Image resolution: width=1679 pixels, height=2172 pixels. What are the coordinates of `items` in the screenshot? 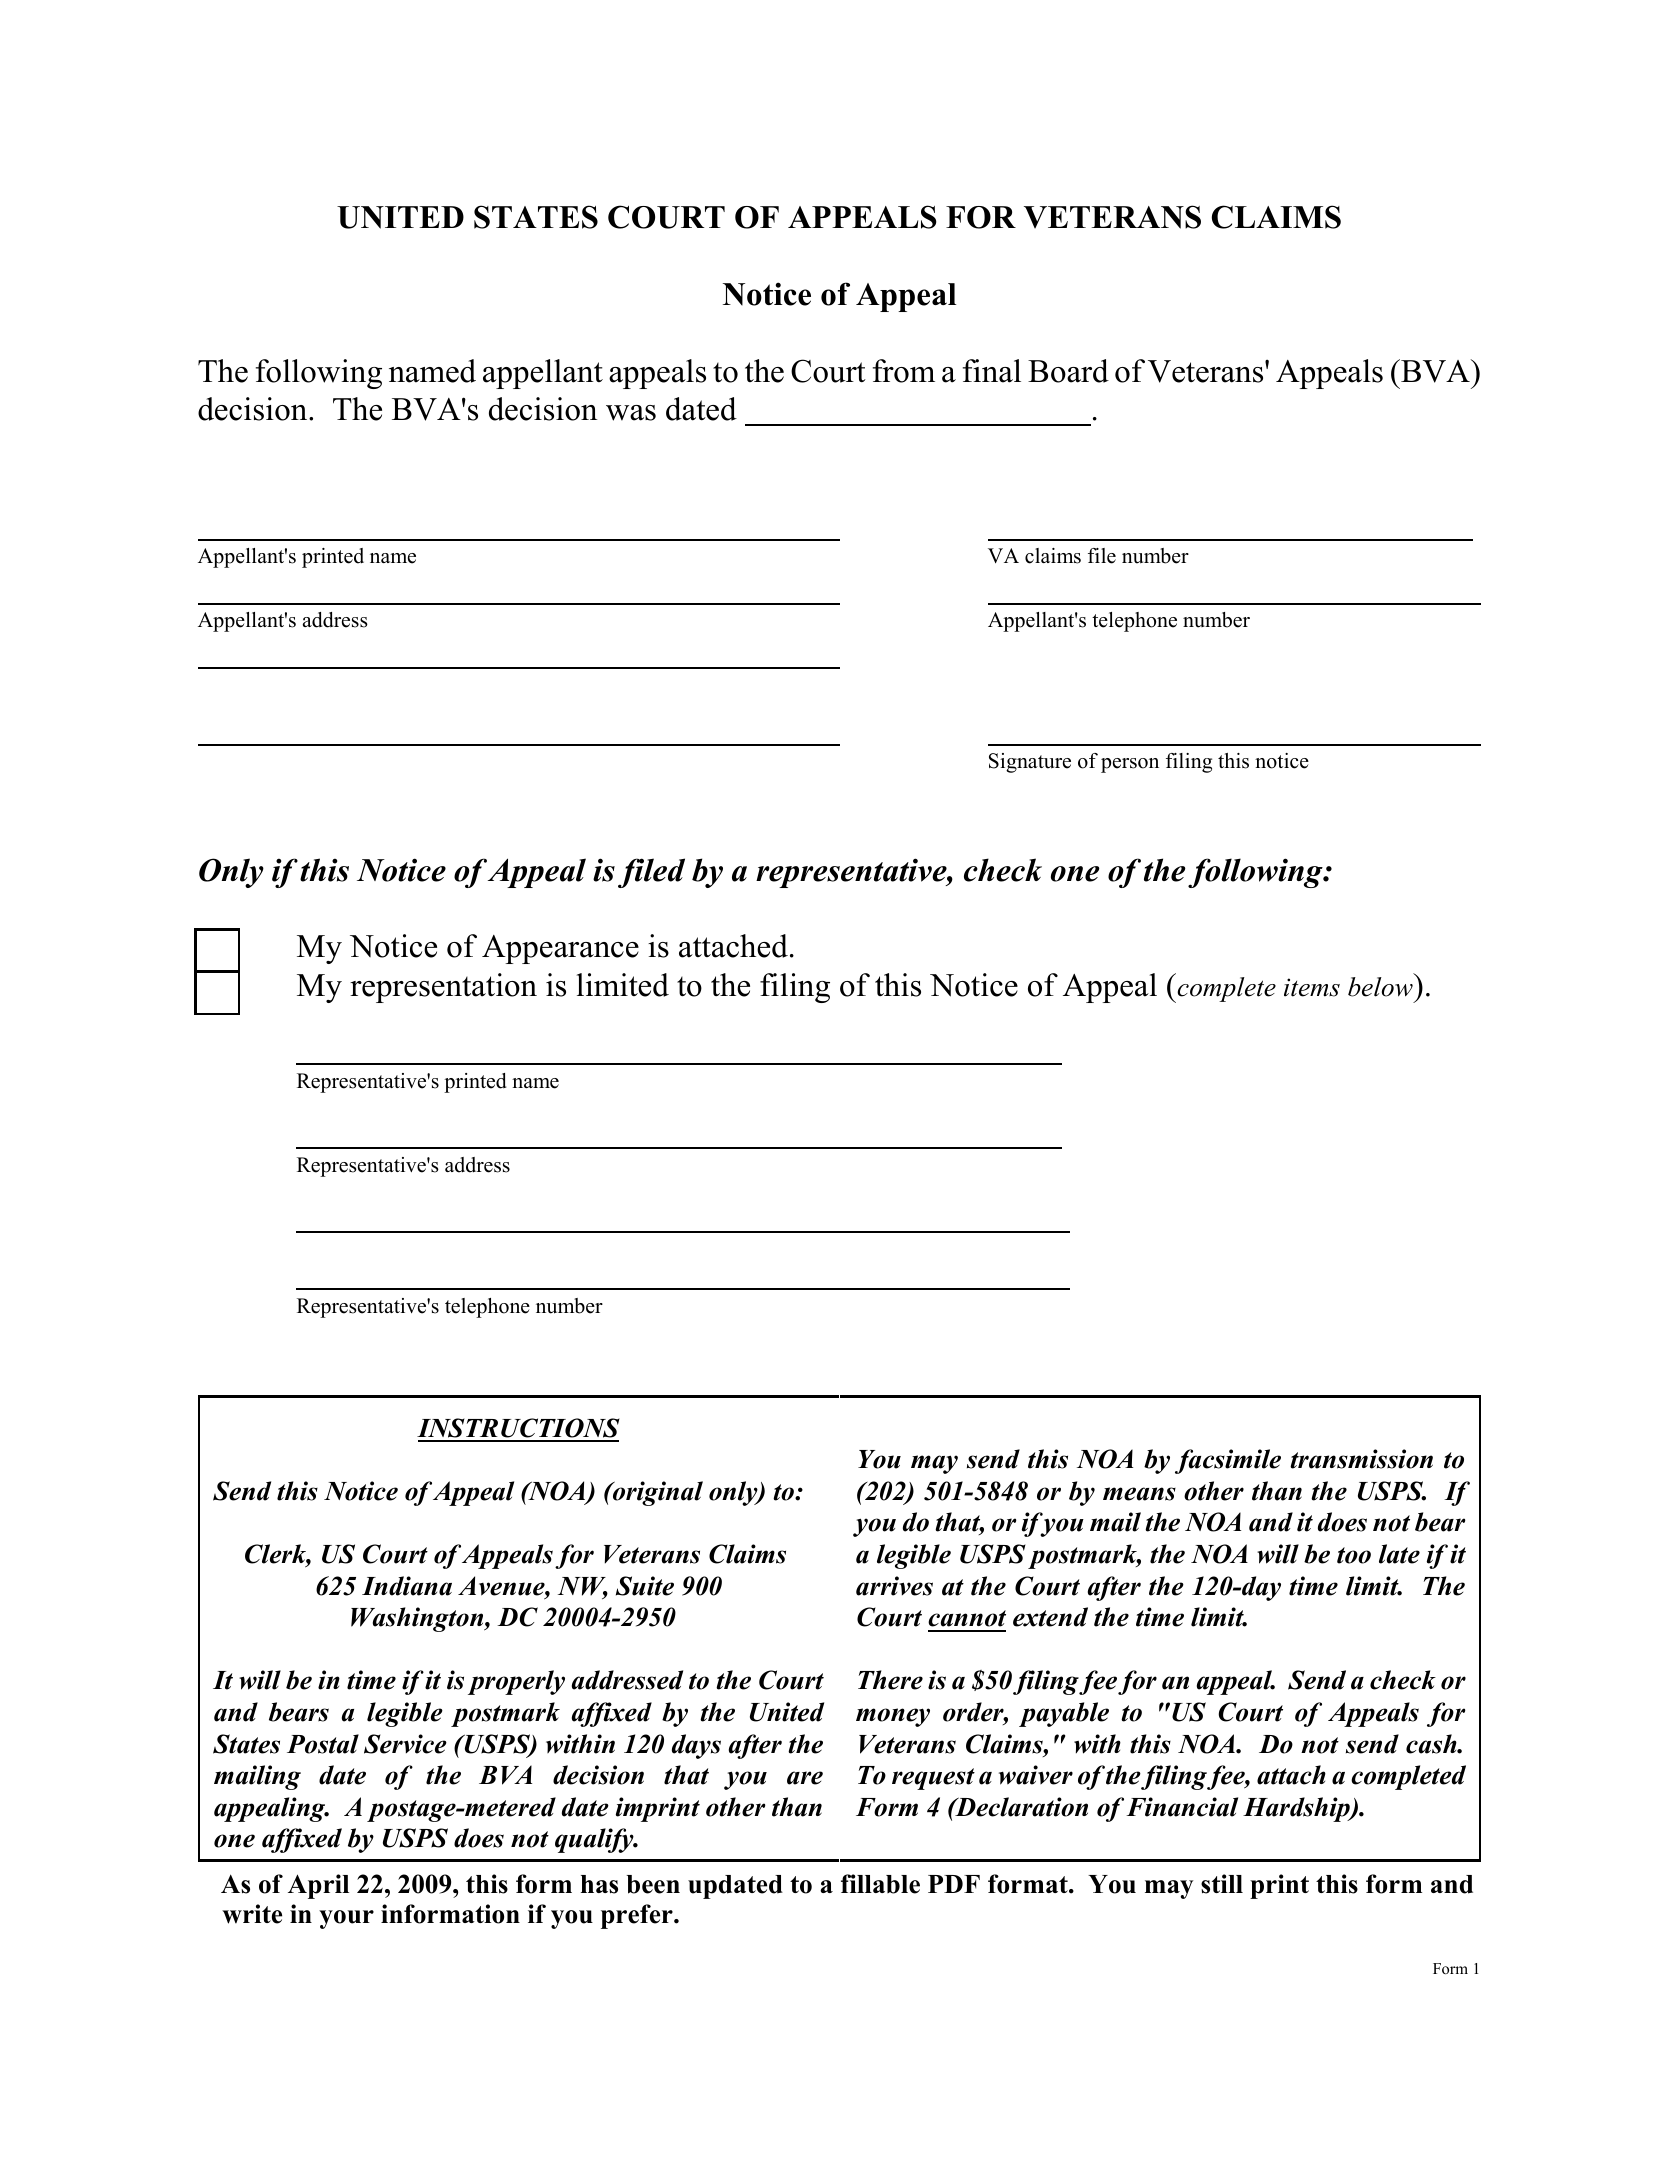 It's located at (1312, 987).
